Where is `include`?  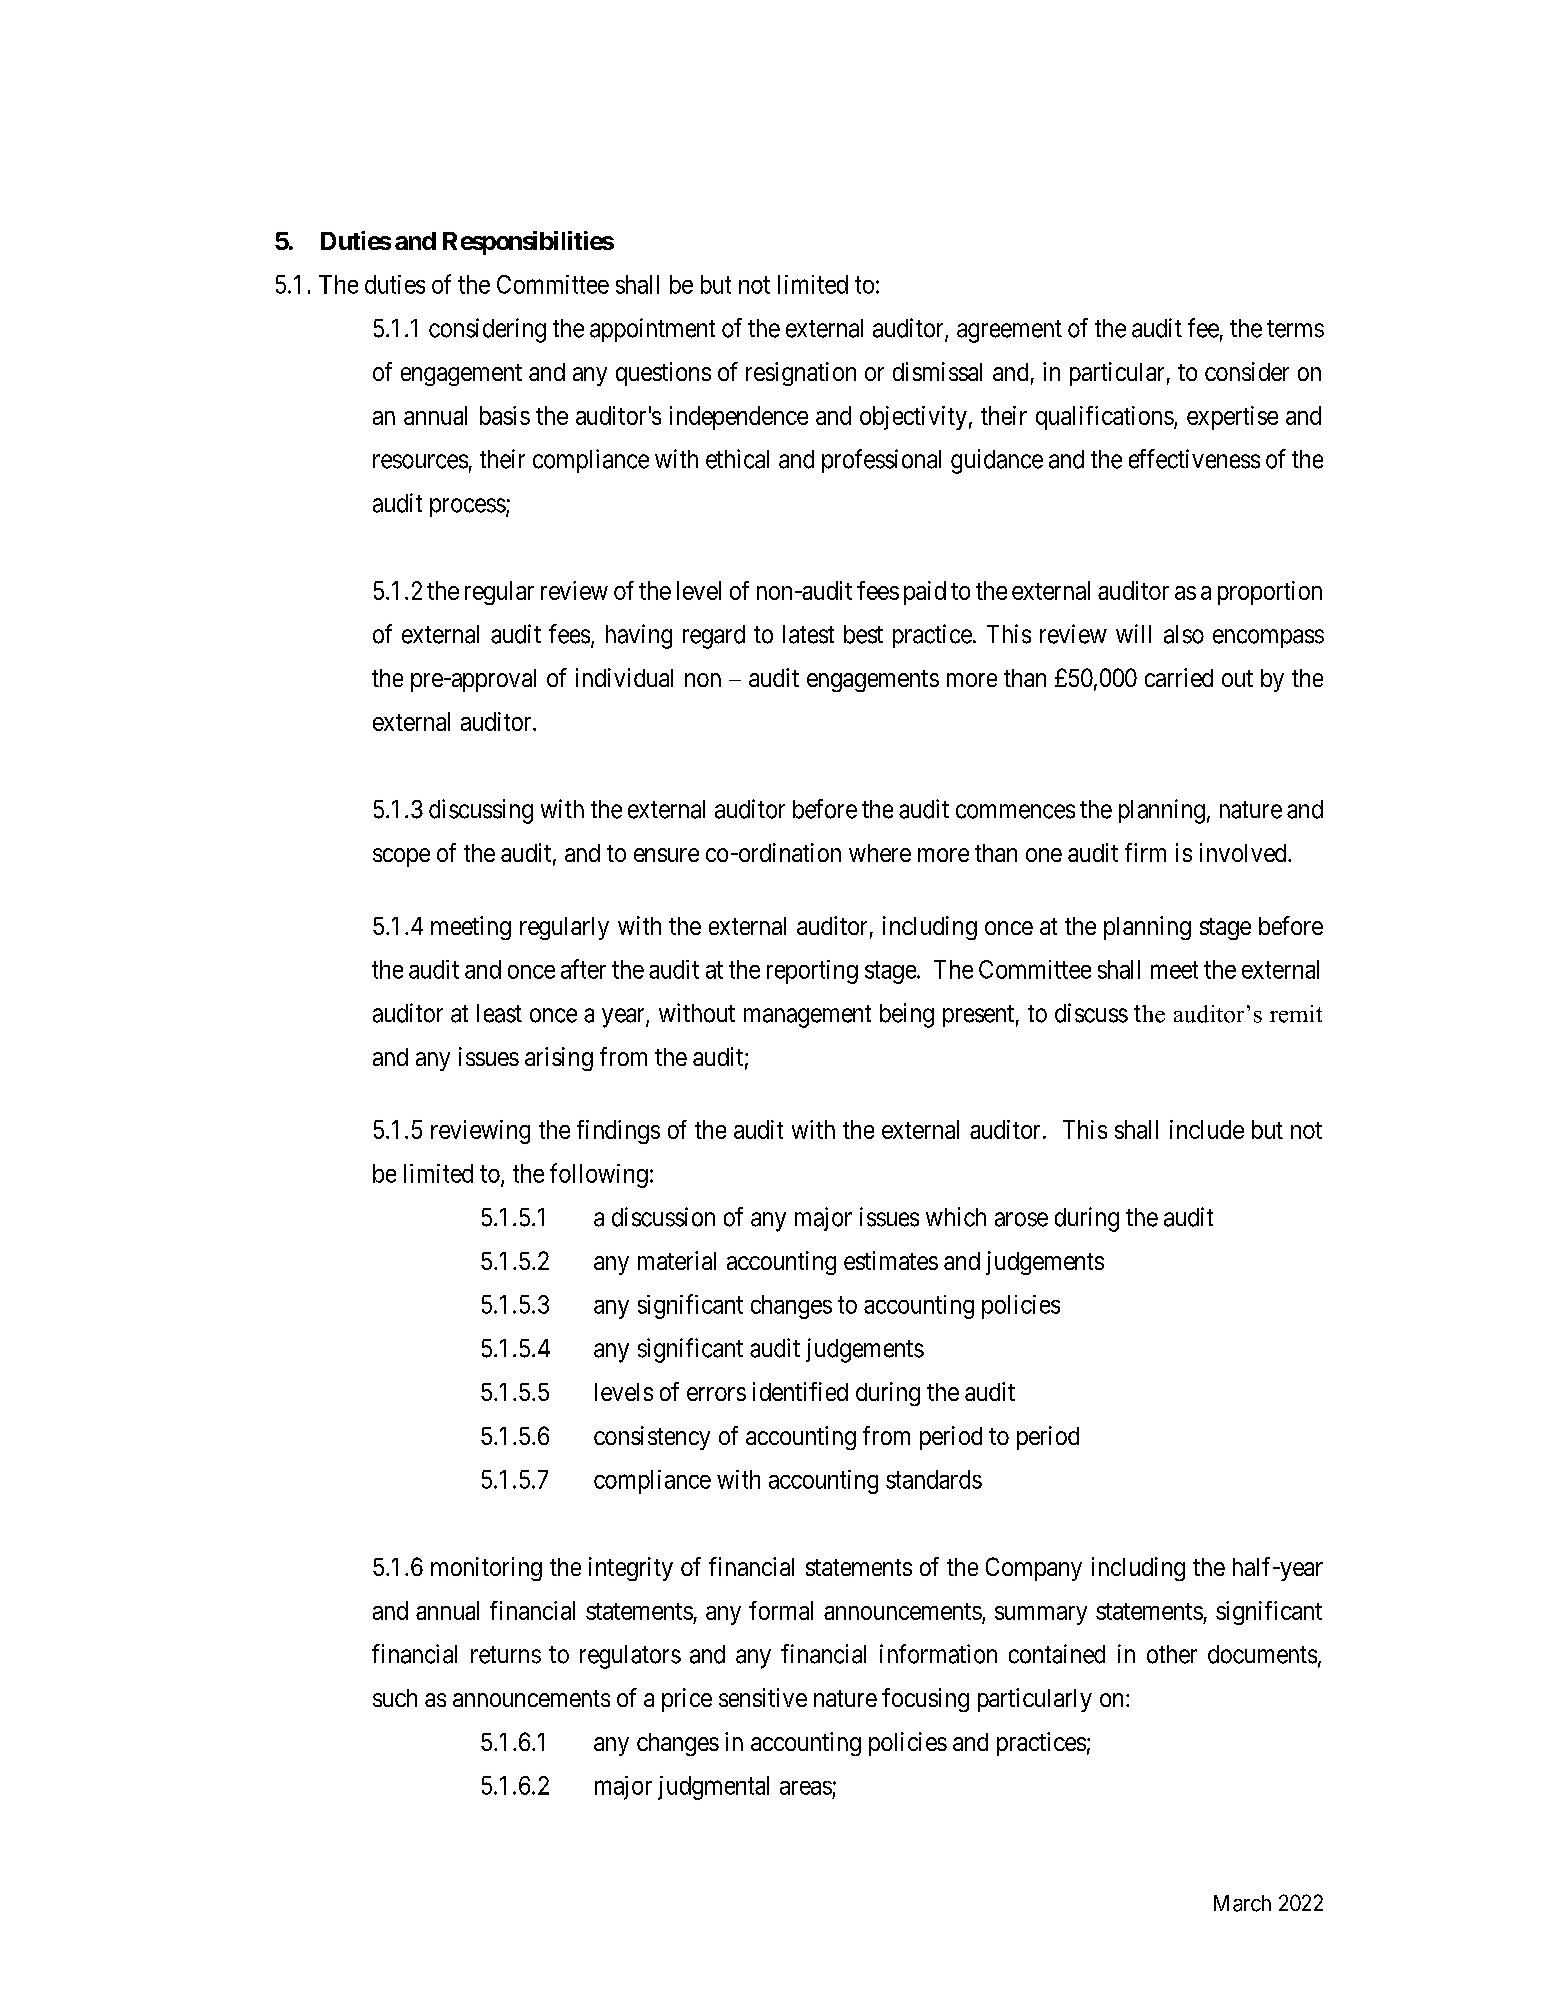
include is located at coordinates (1207, 1129).
